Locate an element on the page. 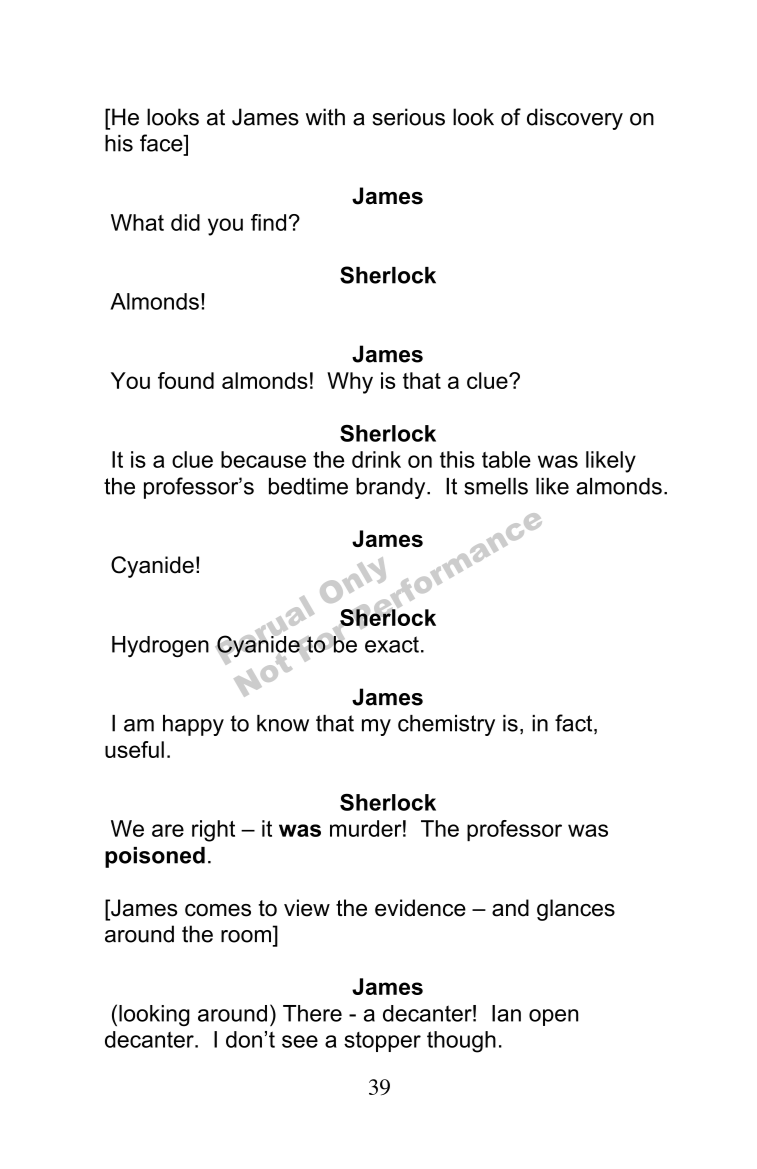 The image size is (757, 1169). face is located at coordinates (162, 143).
